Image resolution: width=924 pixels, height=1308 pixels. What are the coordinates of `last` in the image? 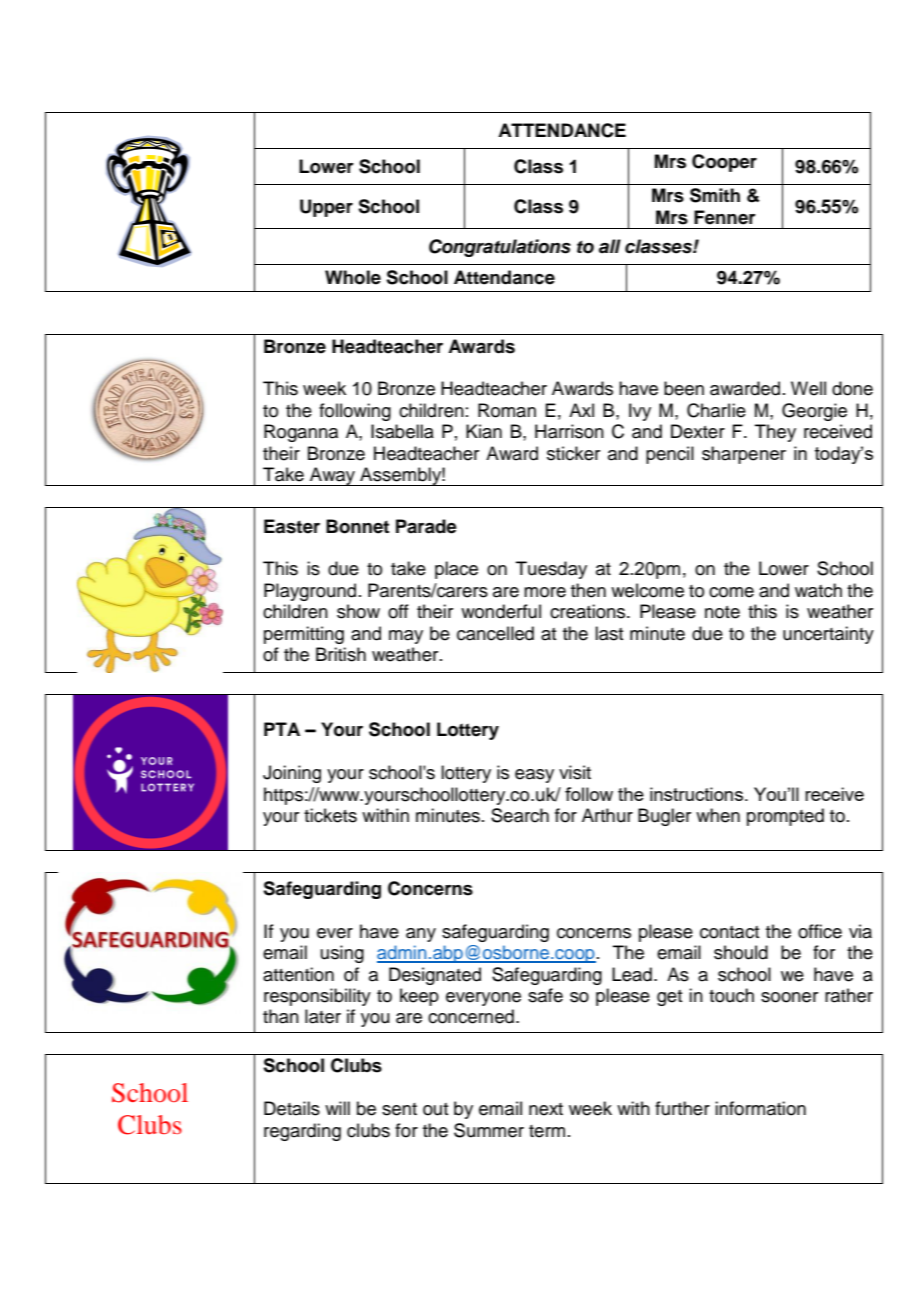 It's located at (609, 633).
